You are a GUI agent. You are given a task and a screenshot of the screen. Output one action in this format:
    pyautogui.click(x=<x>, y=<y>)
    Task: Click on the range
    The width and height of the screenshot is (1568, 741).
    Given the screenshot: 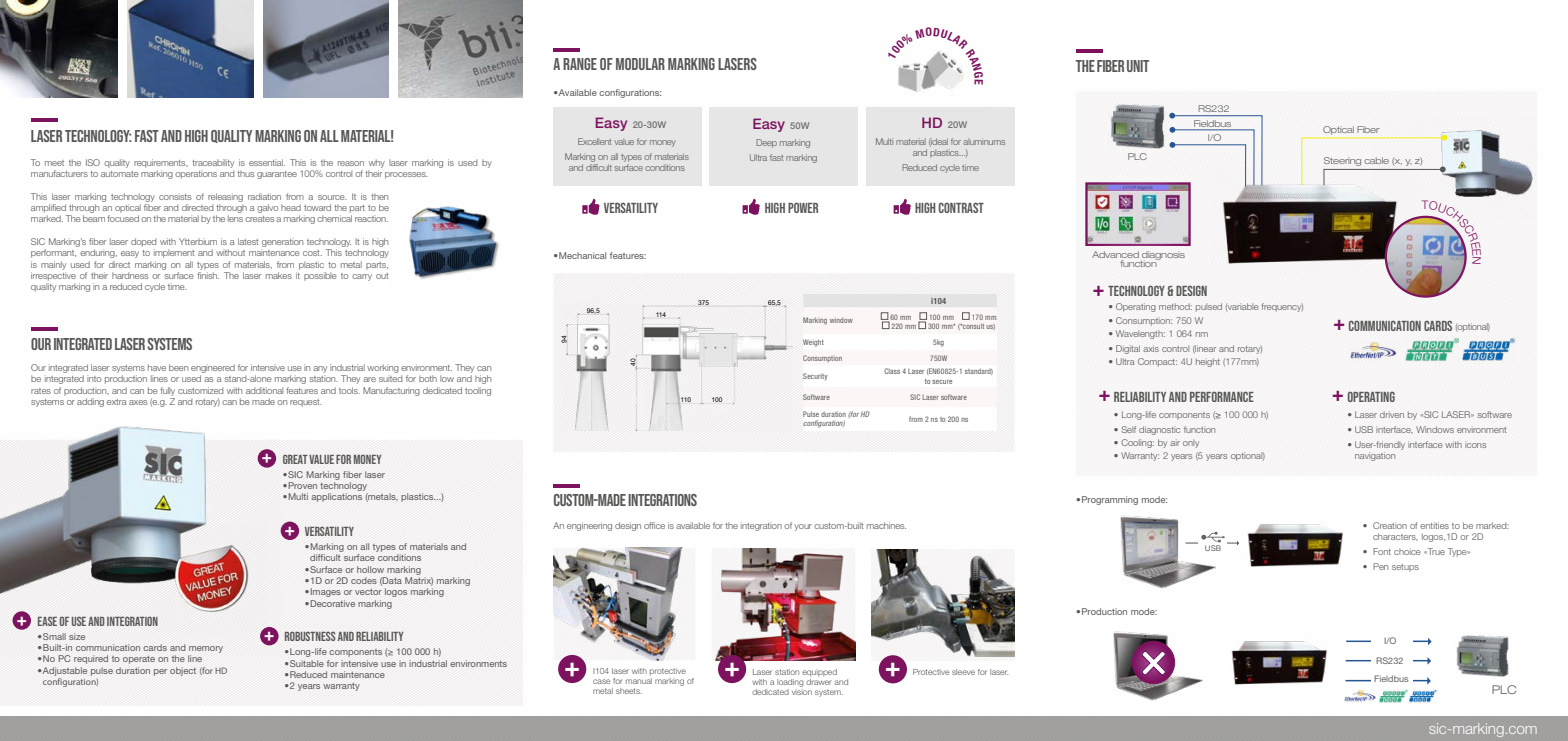 What is the action you would take?
    pyautogui.click(x=580, y=64)
